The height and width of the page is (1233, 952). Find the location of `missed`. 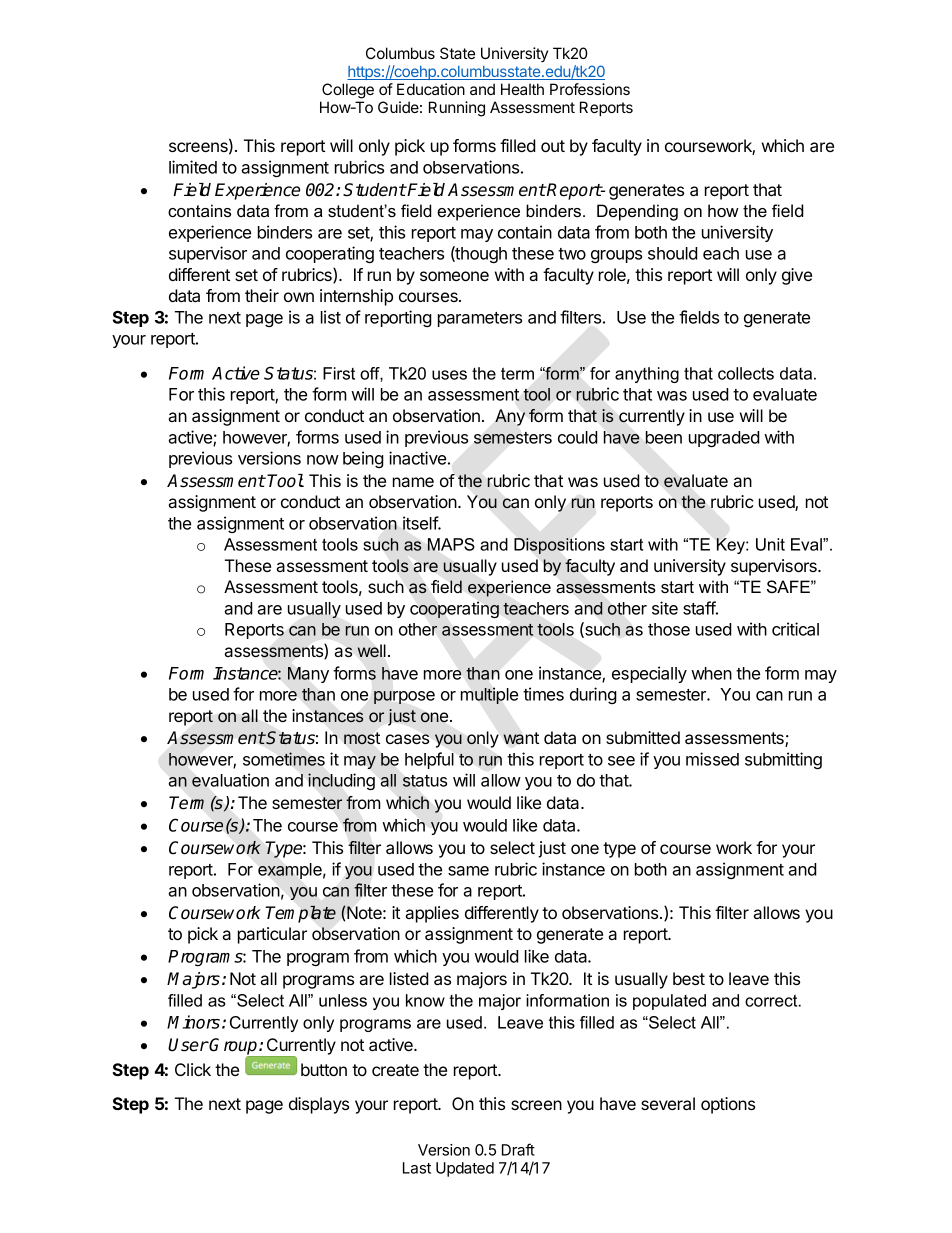

missed is located at coordinates (712, 759).
